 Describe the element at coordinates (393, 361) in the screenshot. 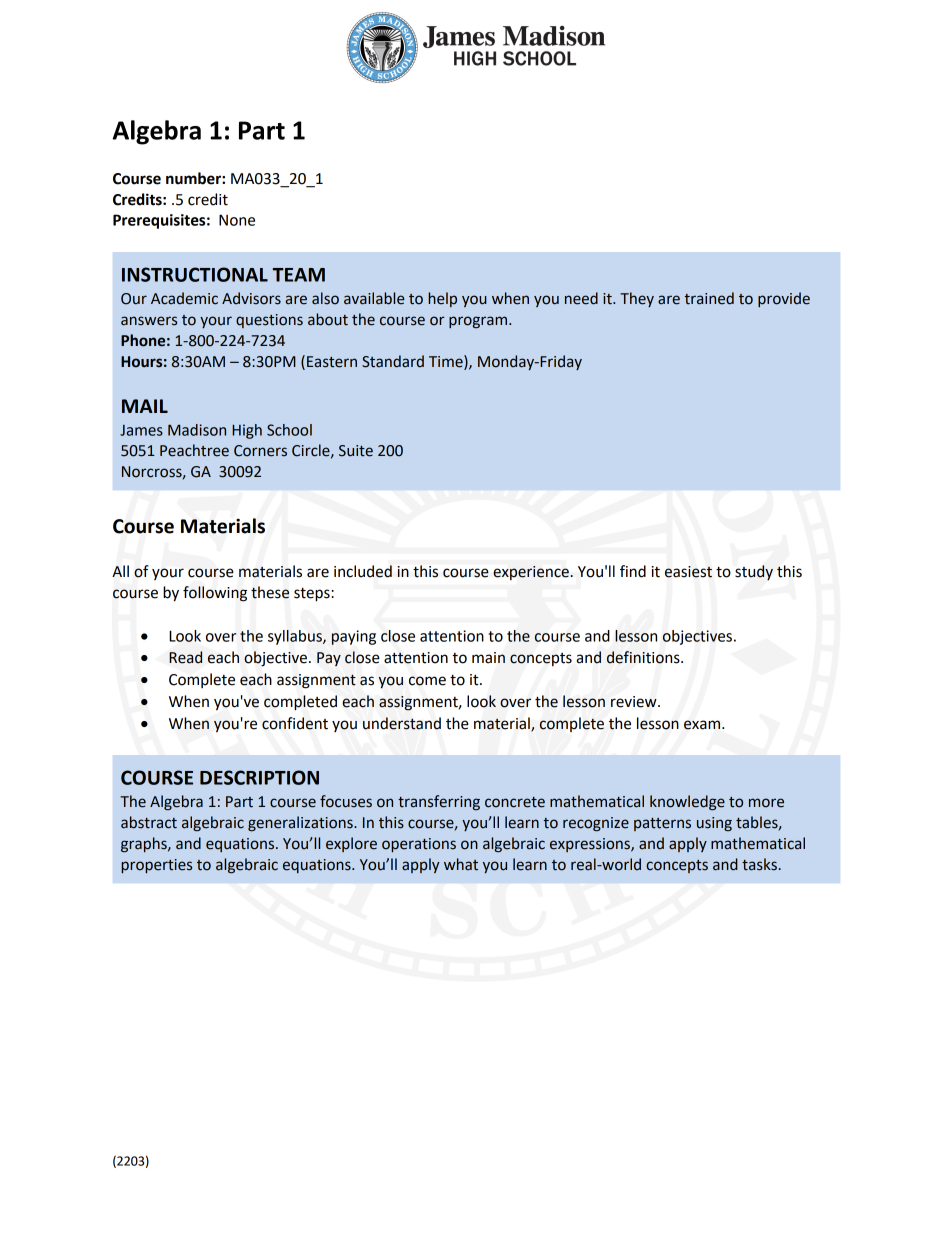

I see `Standard` at that location.
